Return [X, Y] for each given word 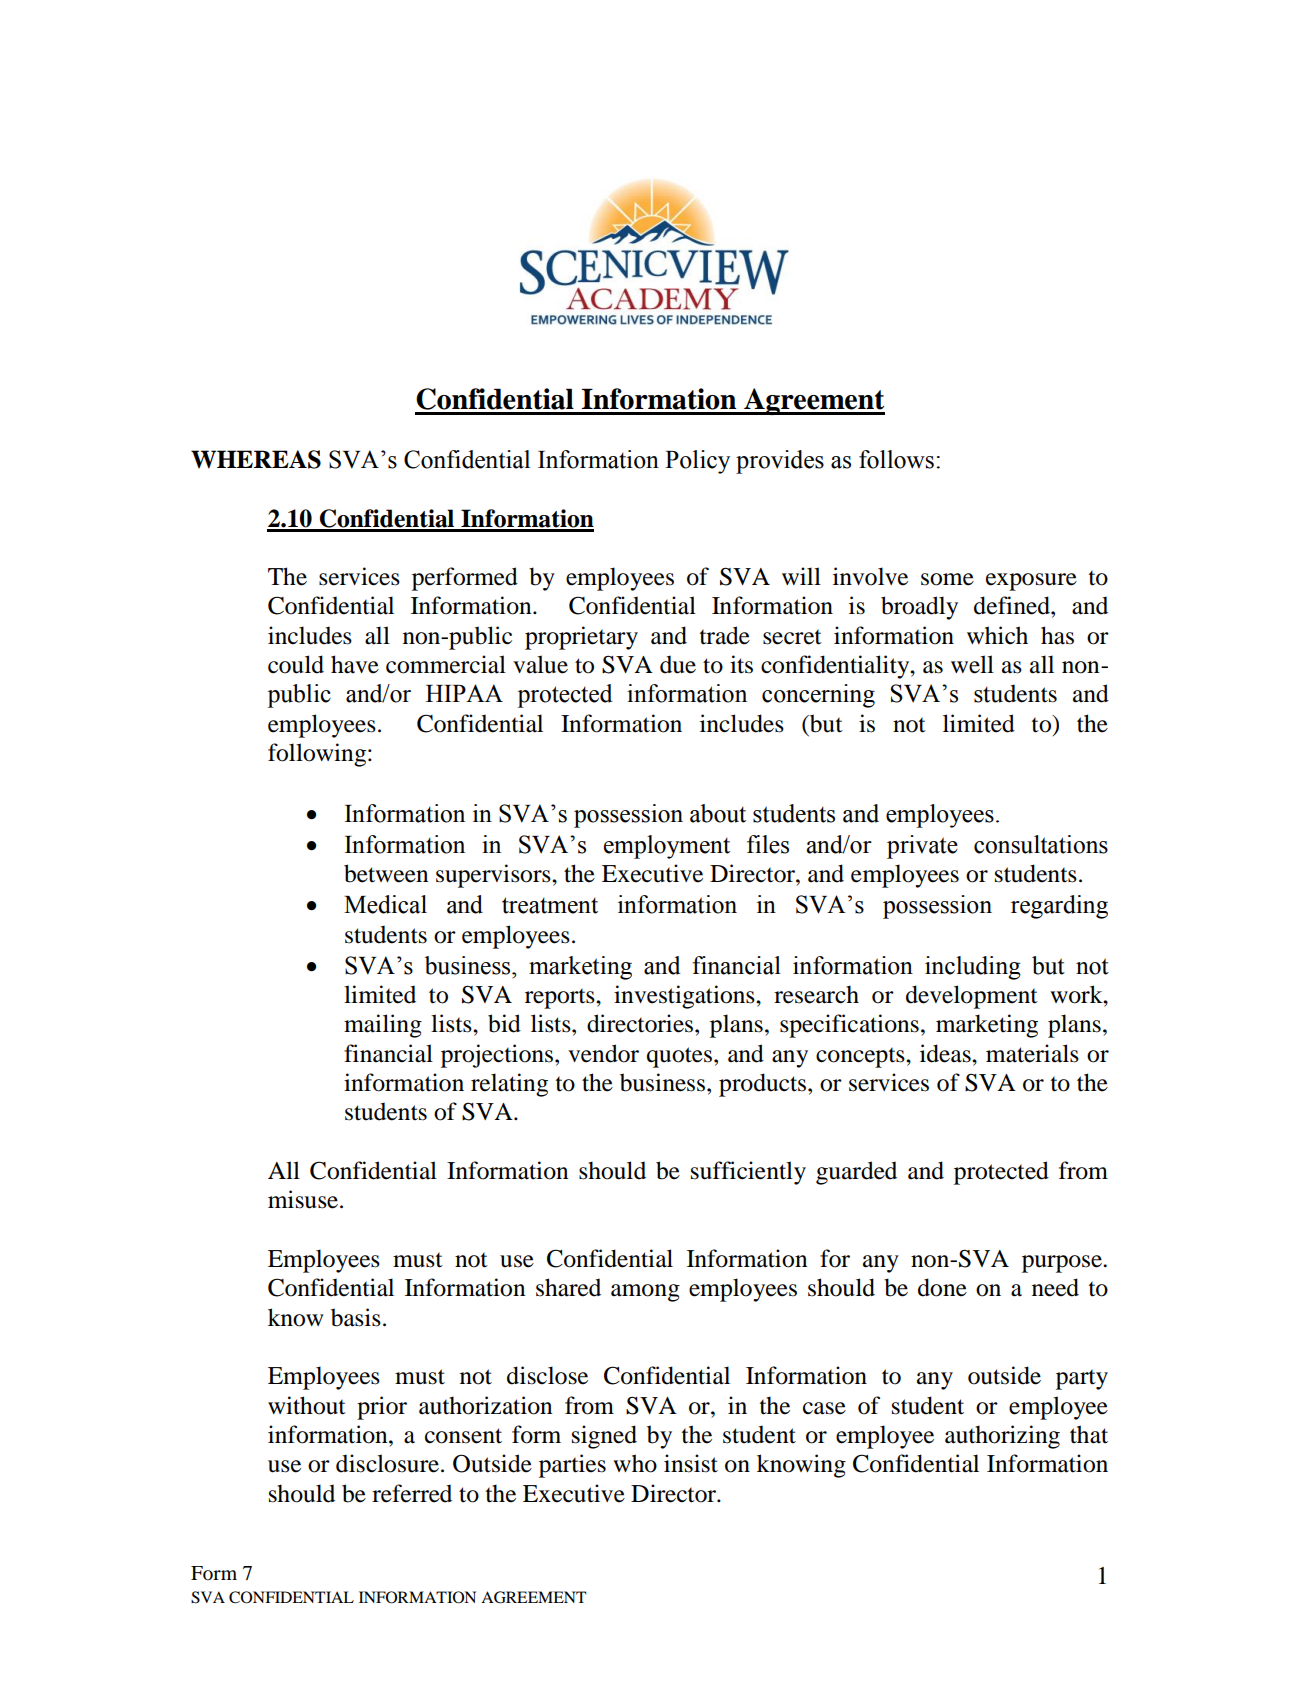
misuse [304, 1199]
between [386, 873]
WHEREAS [256, 459]
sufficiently [748, 1173]
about [718, 813]
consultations [1041, 844]
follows [896, 459]
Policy [697, 462]
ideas [946, 1053]
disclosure [387, 1463]
